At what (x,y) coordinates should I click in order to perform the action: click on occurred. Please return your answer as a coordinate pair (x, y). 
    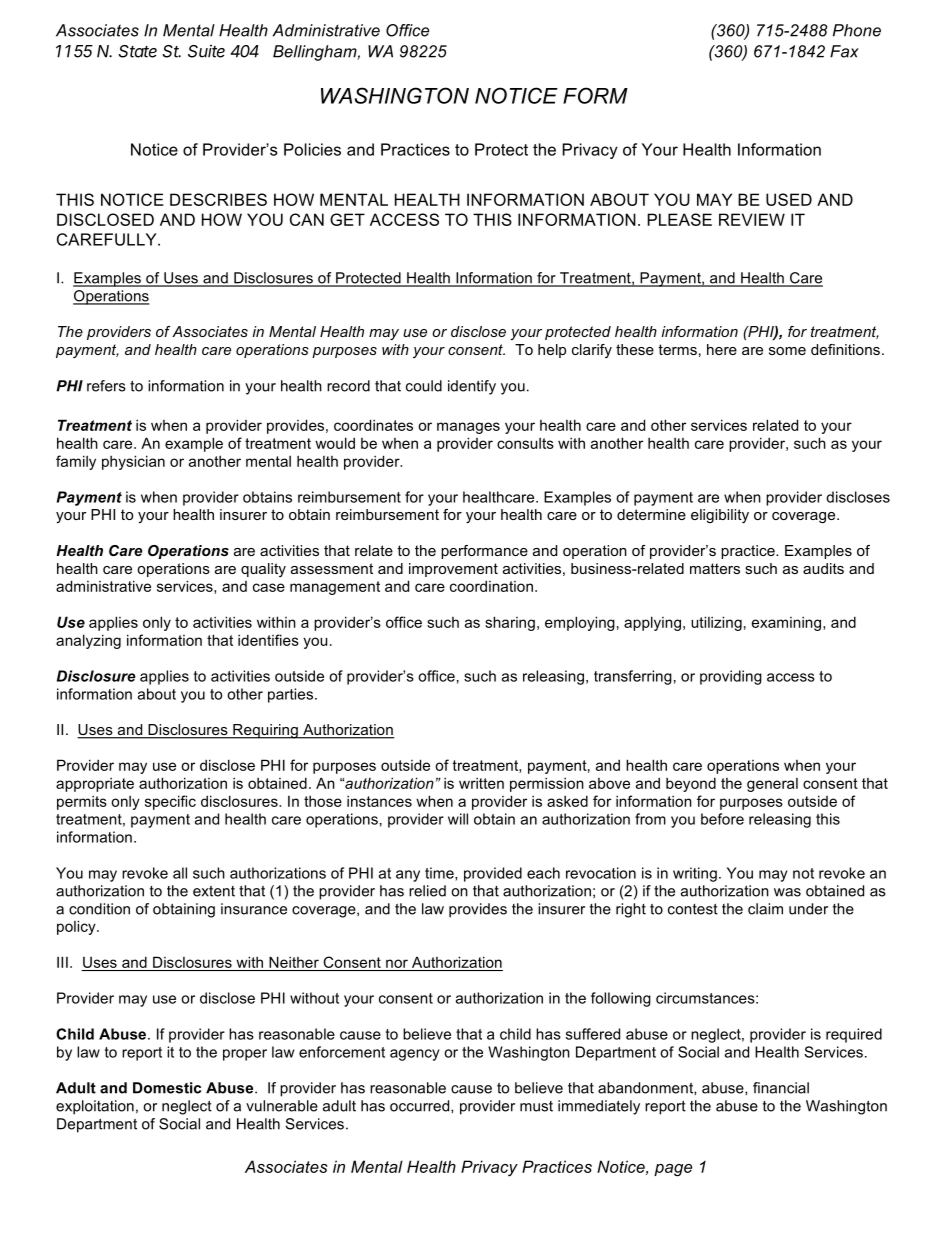
    Looking at the image, I should click on (421, 1106).
